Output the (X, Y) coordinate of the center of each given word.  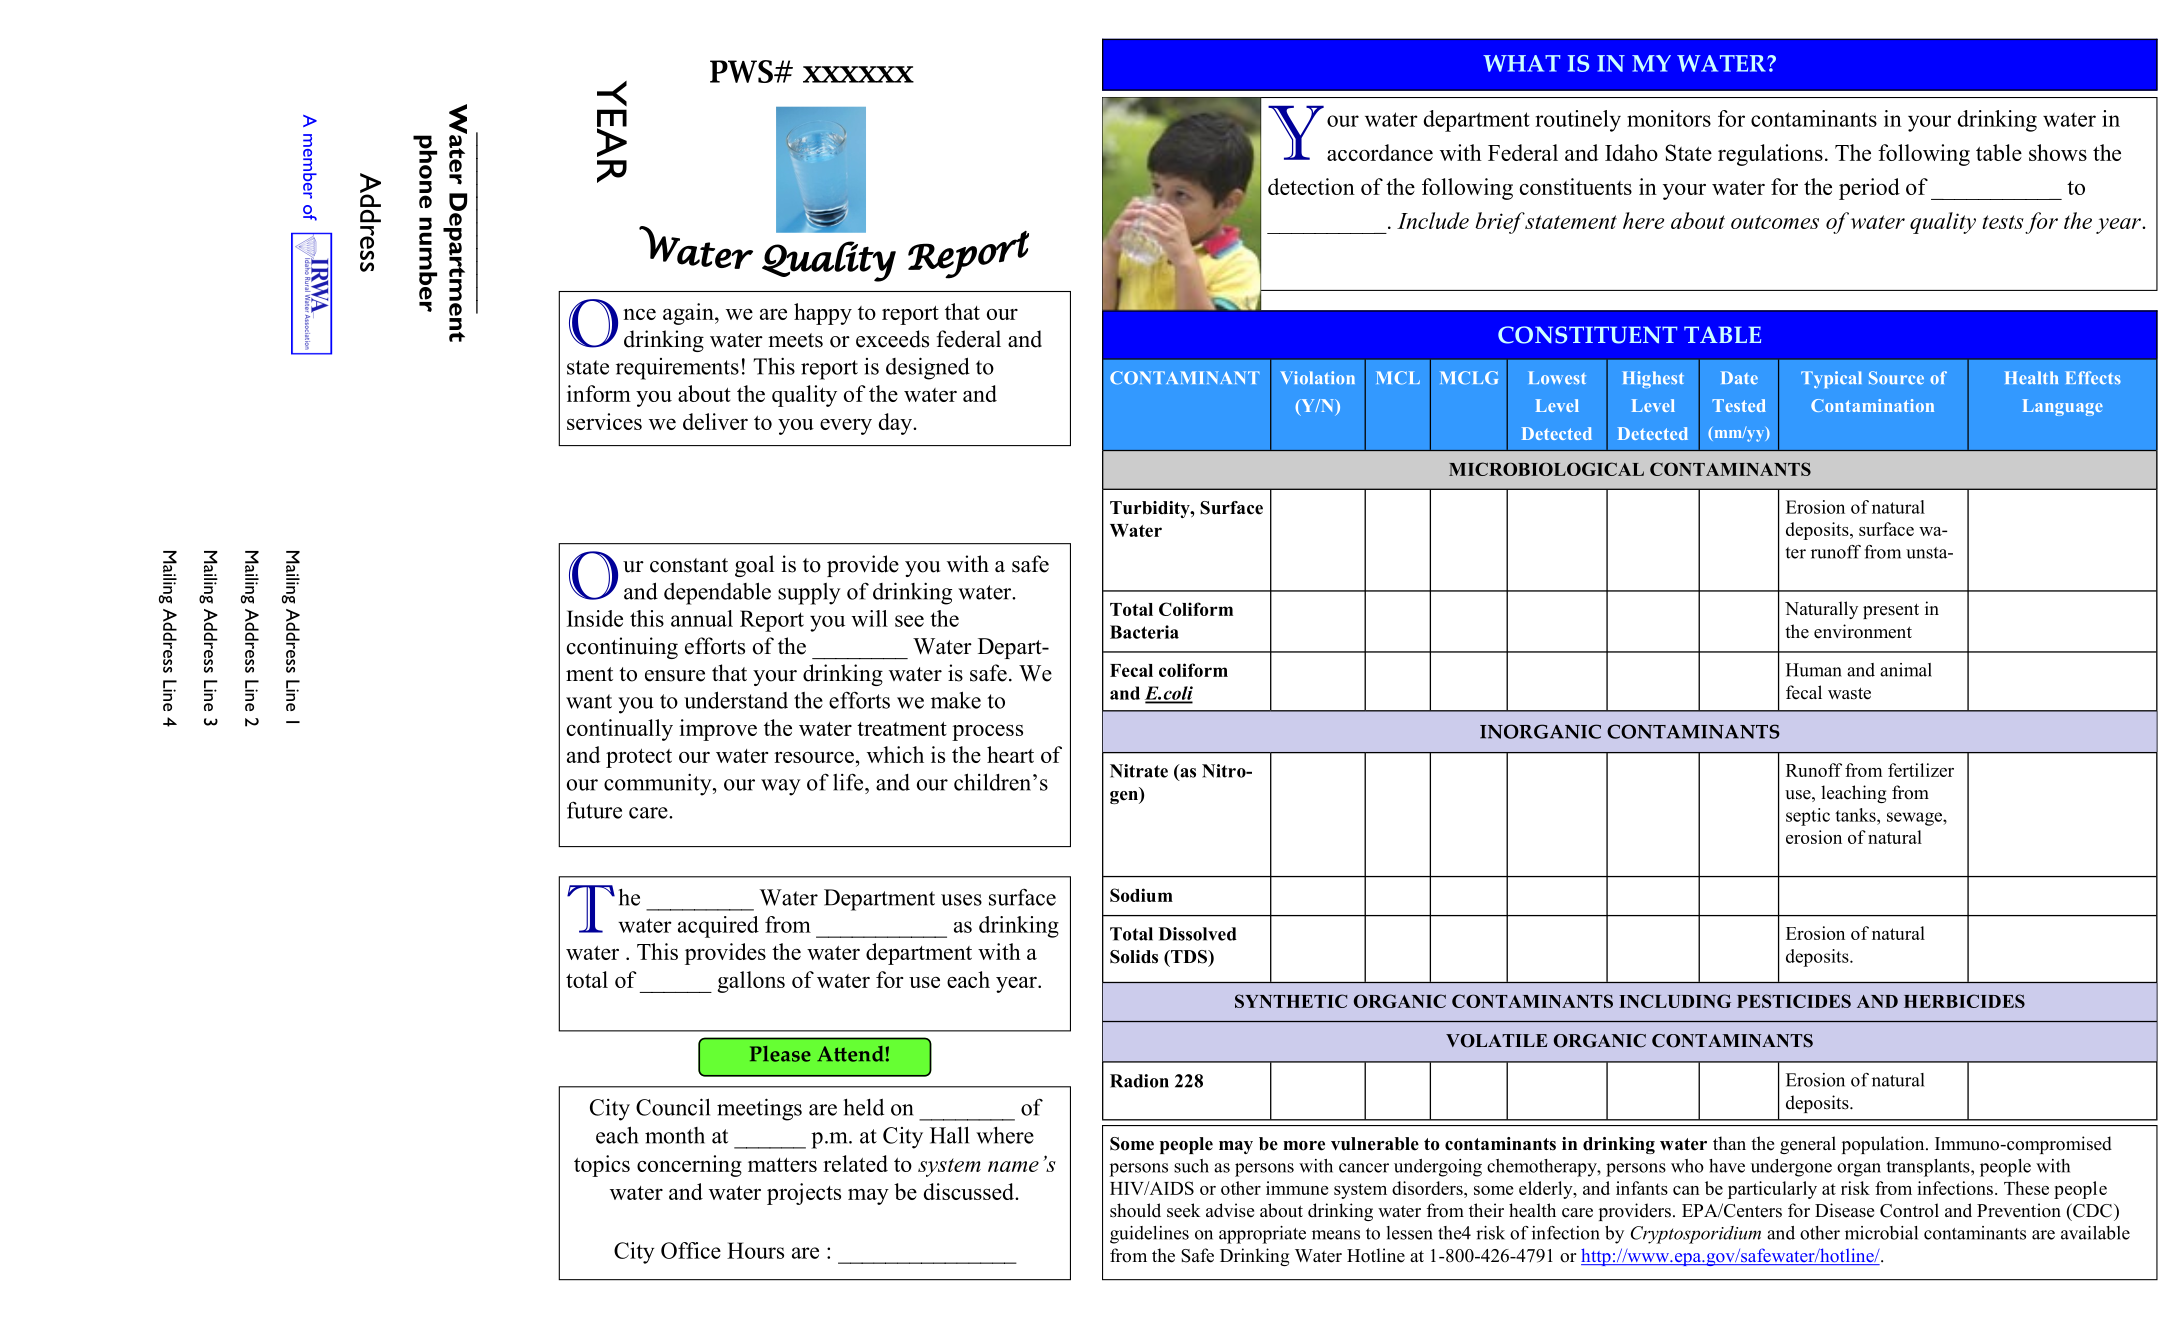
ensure (675, 676)
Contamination (1872, 405)
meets (795, 340)
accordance (1380, 152)
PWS (742, 71)
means (1336, 1235)
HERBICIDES (1964, 1001)
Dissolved (1198, 934)
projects (804, 1194)
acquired (718, 927)
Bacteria (1144, 632)
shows (2058, 152)
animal (1906, 670)
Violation (1317, 378)
